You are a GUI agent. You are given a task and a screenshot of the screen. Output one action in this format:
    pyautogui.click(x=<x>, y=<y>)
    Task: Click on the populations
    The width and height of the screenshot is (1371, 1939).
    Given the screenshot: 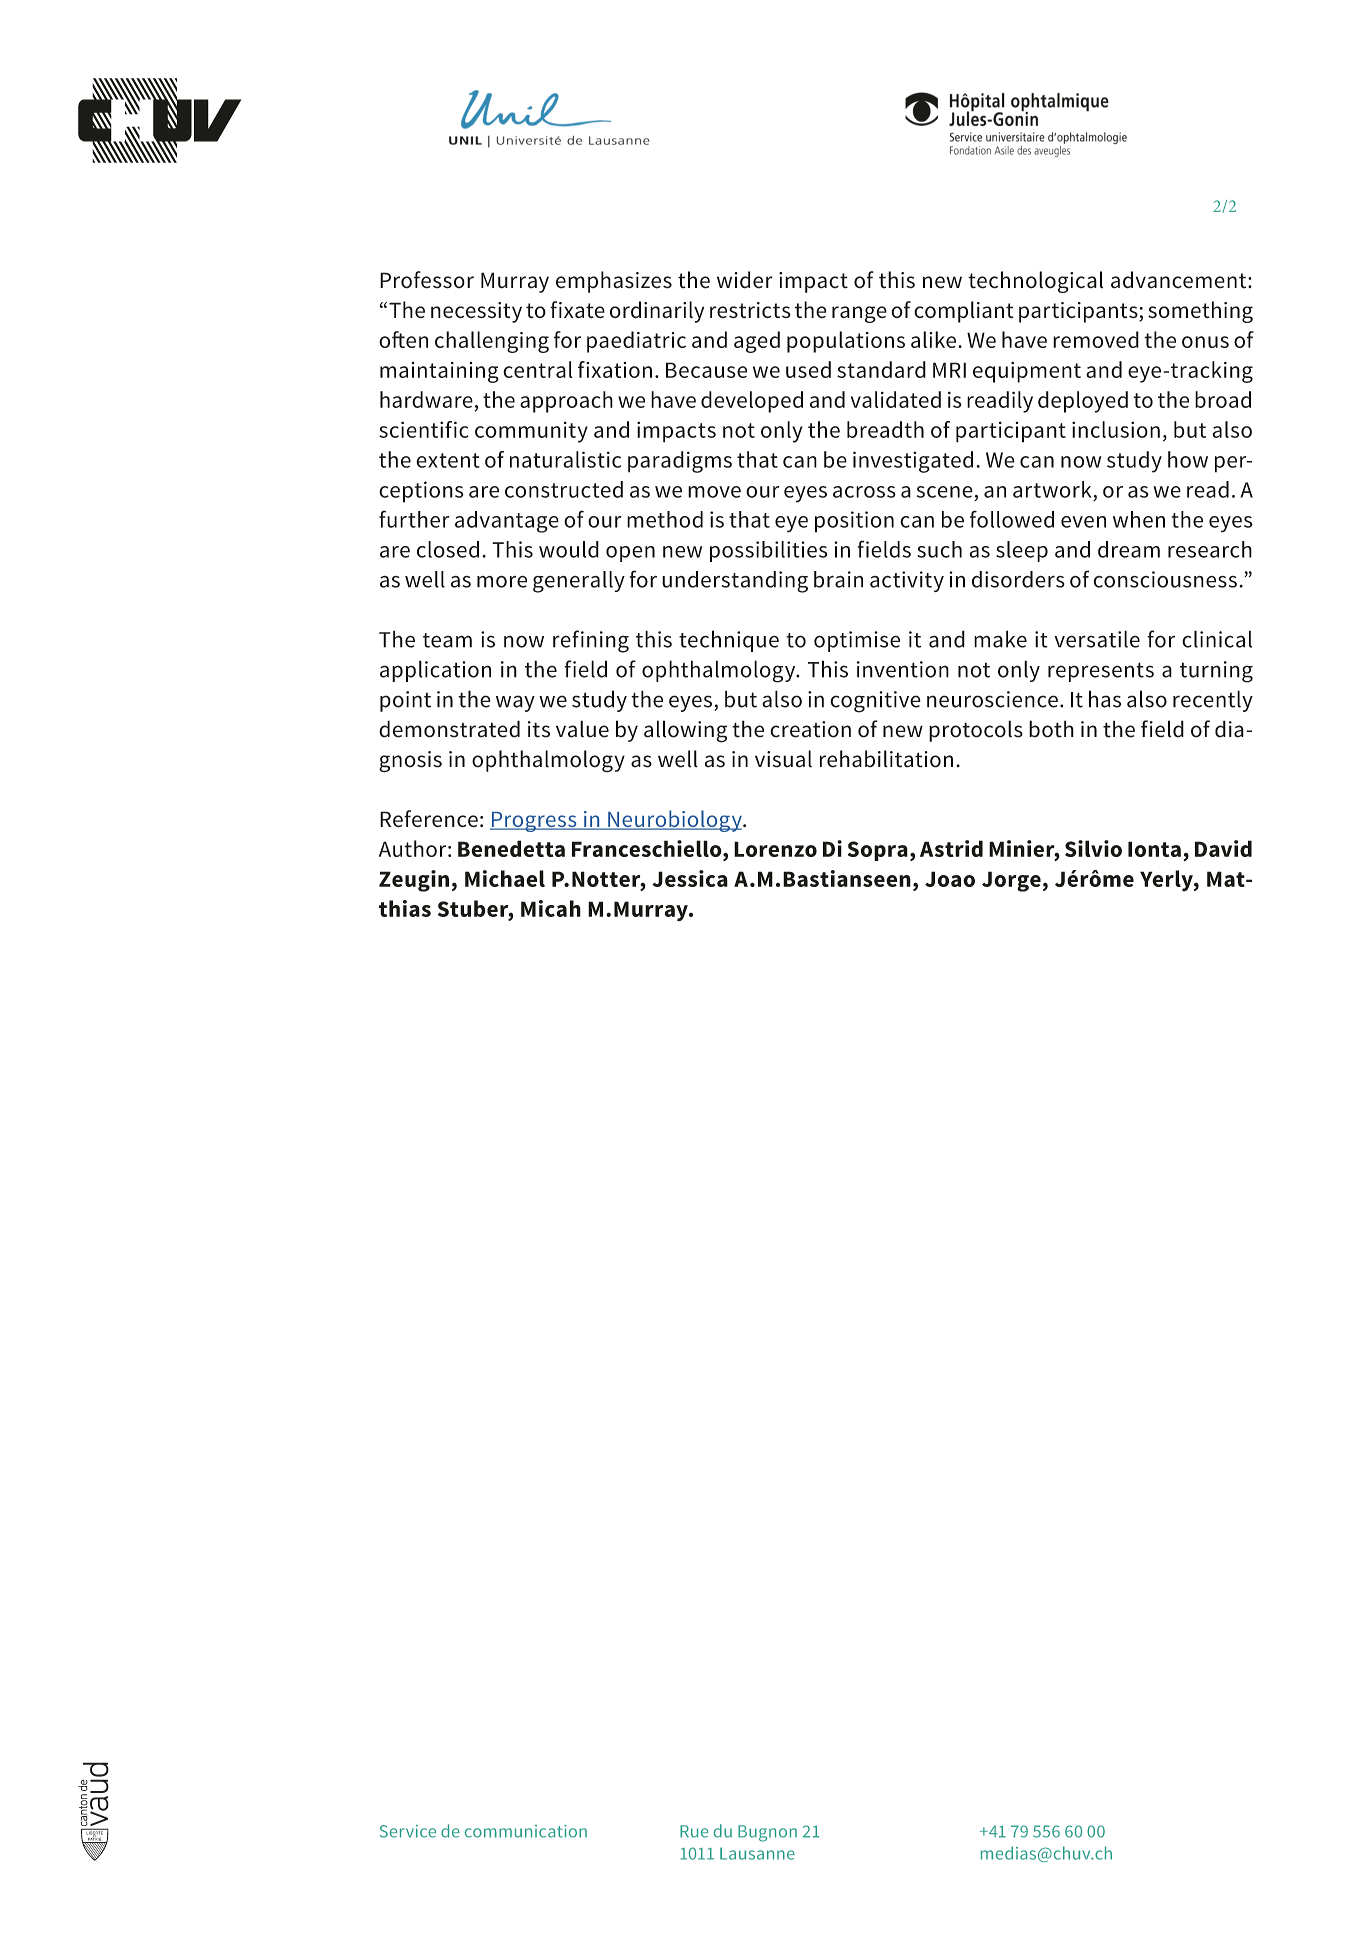 What is the action you would take?
    pyautogui.click(x=846, y=342)
